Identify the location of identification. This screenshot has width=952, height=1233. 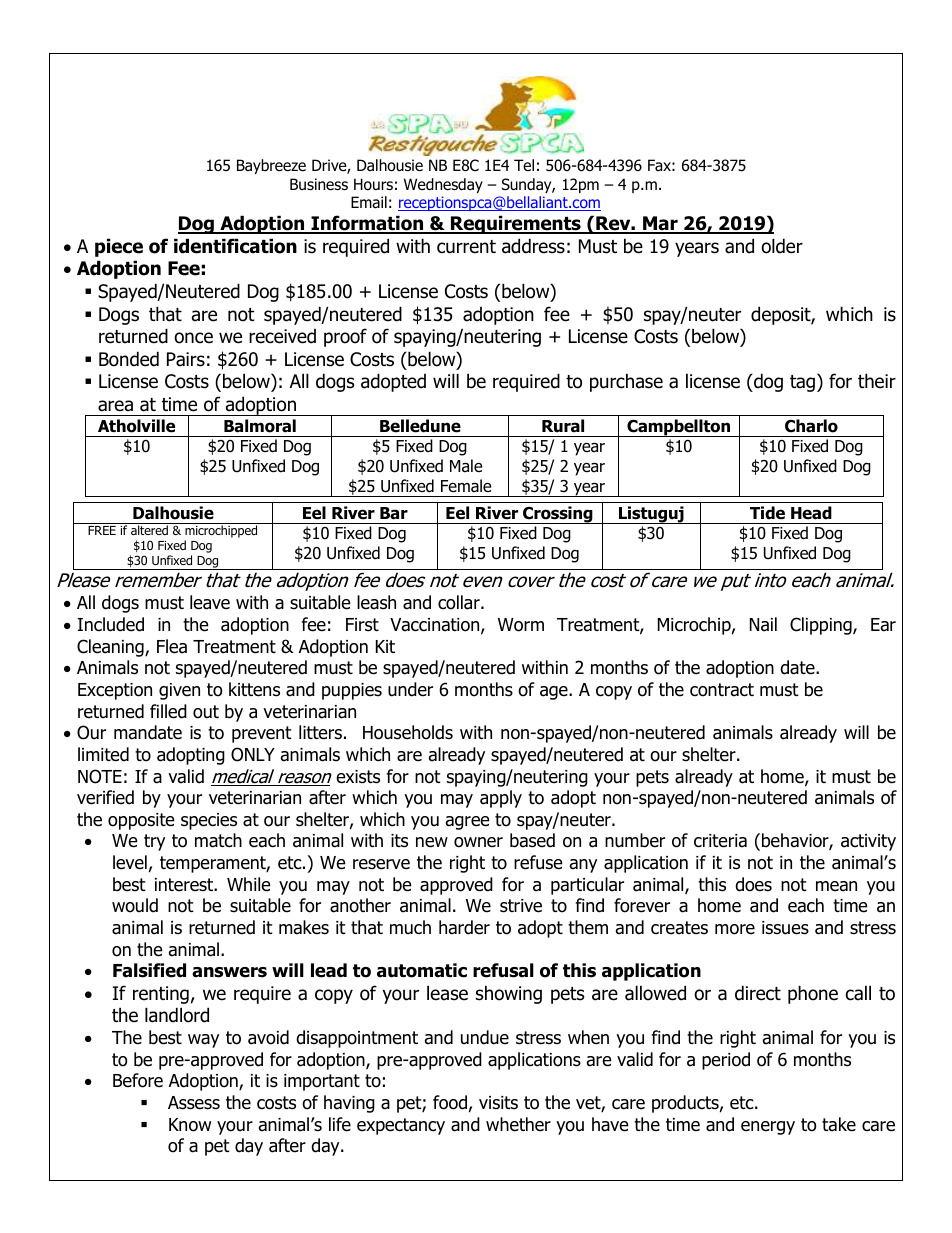
(235, 246).
